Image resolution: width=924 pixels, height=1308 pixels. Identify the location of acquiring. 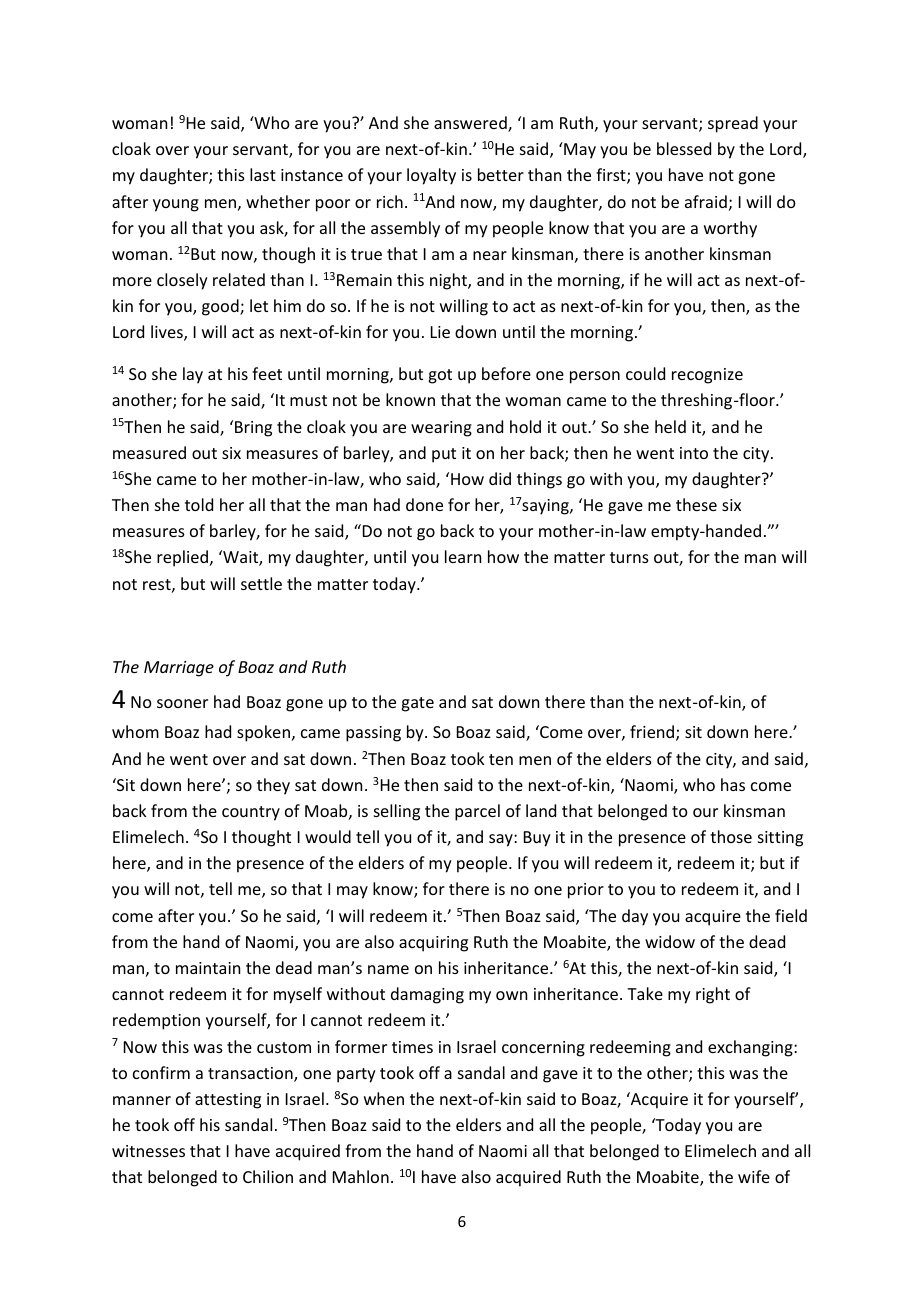
(433, 944).
